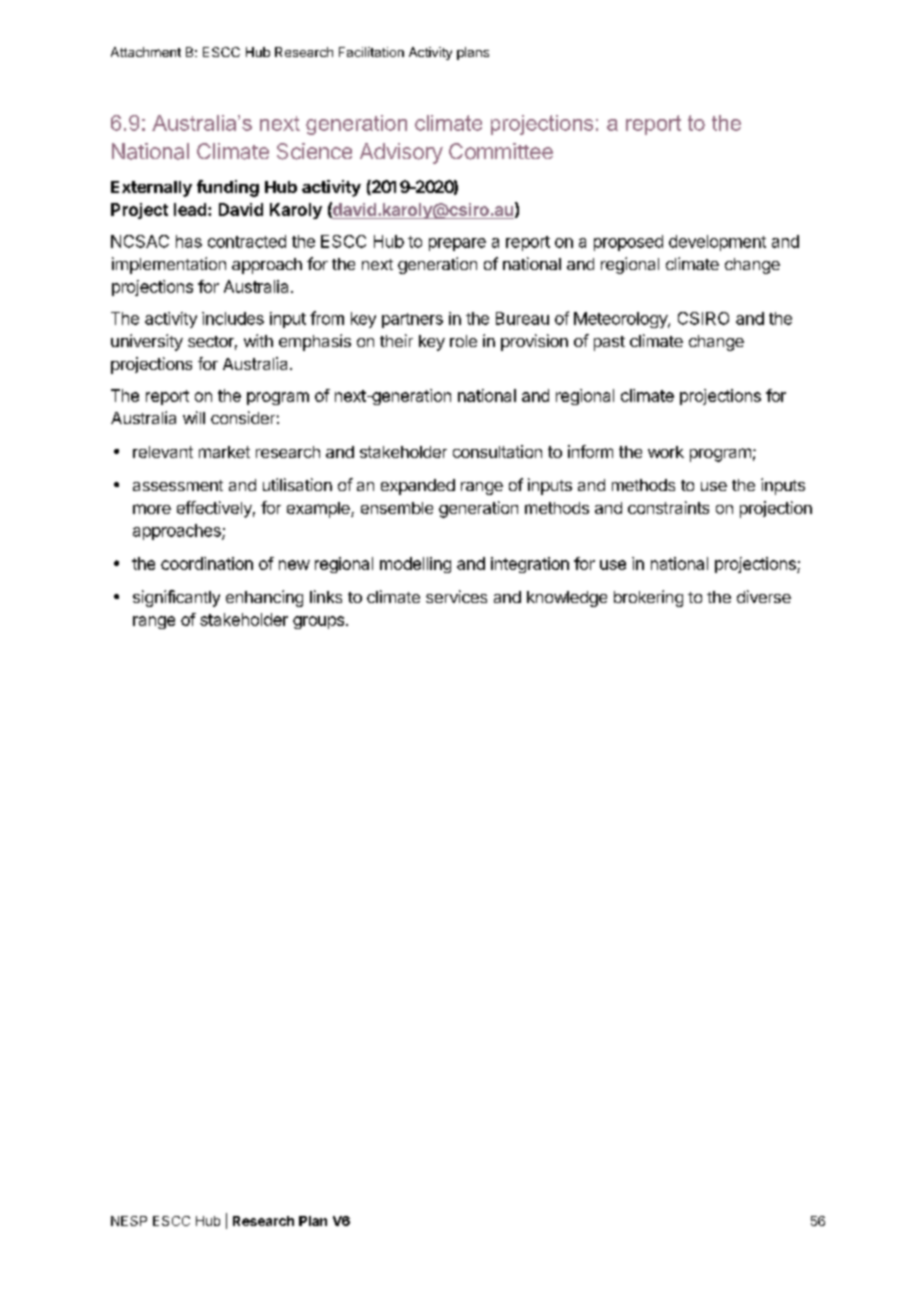 The height and width of the screenshot is (1308, 924). What do you see at coordinates (501, 151) in the screenshot?
I see `Committee` at bounding box center [501, 151].
